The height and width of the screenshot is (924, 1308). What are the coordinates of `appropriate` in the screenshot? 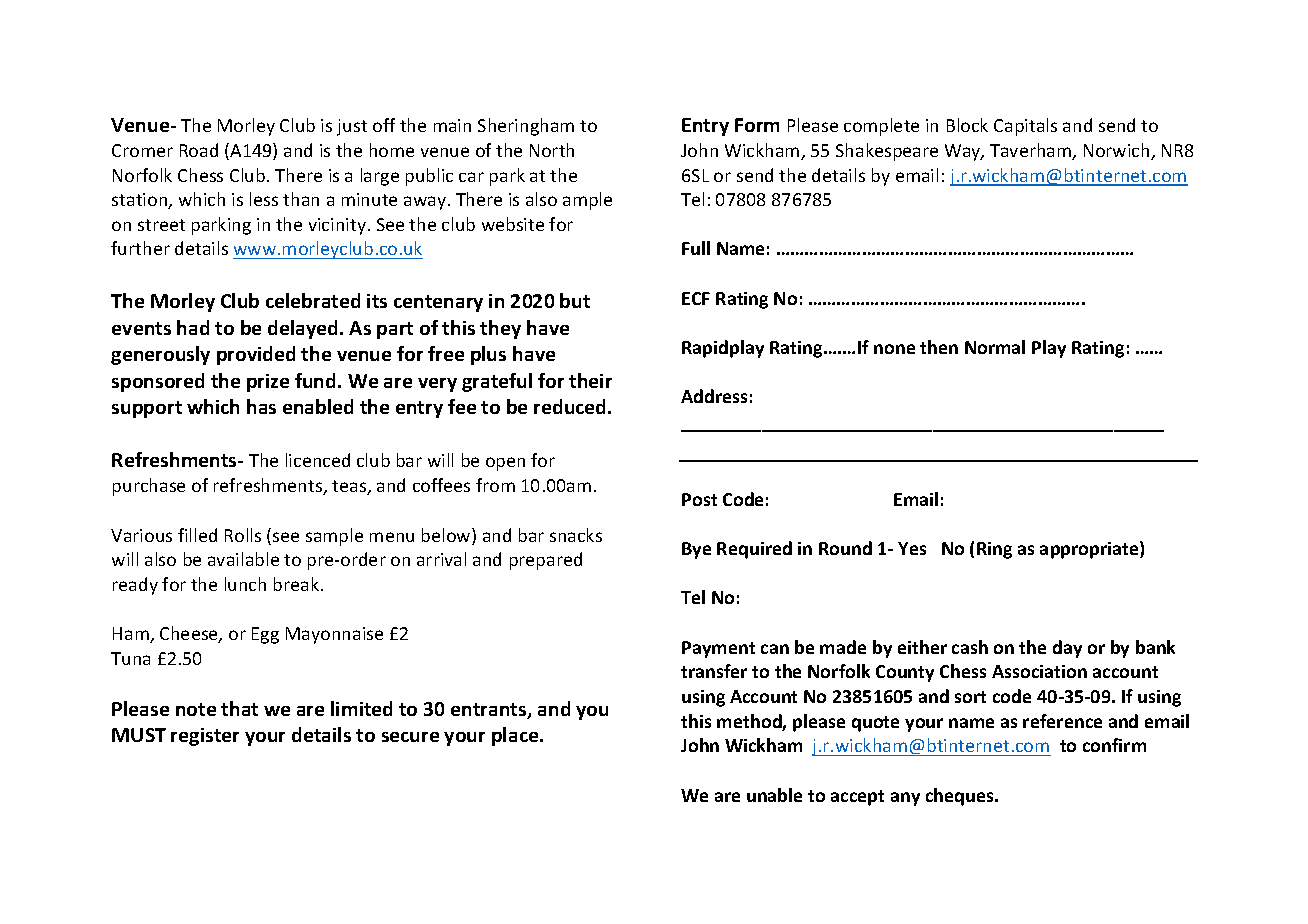 It's located at (1090, 550).
